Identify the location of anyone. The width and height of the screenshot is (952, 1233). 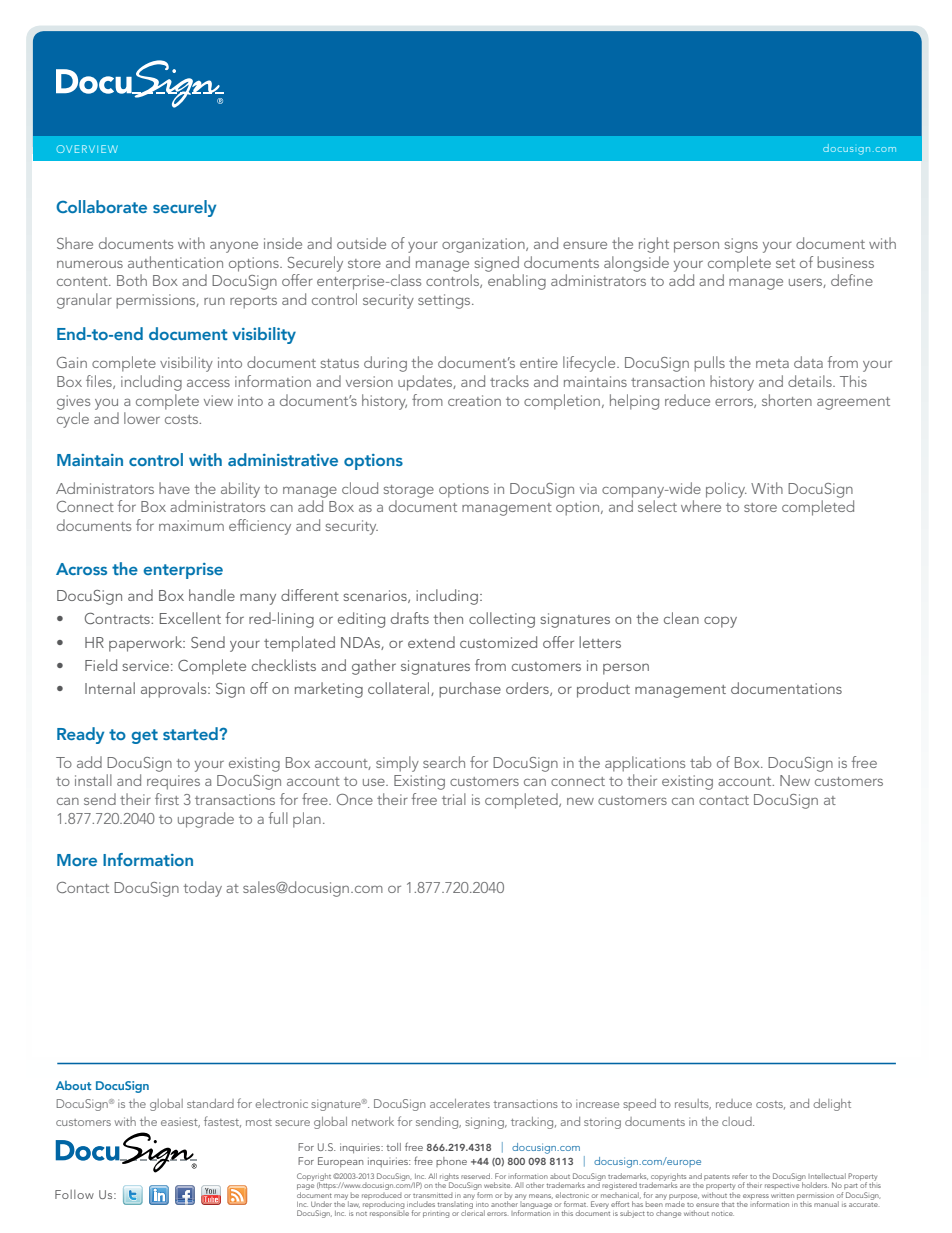
(234, 247).
